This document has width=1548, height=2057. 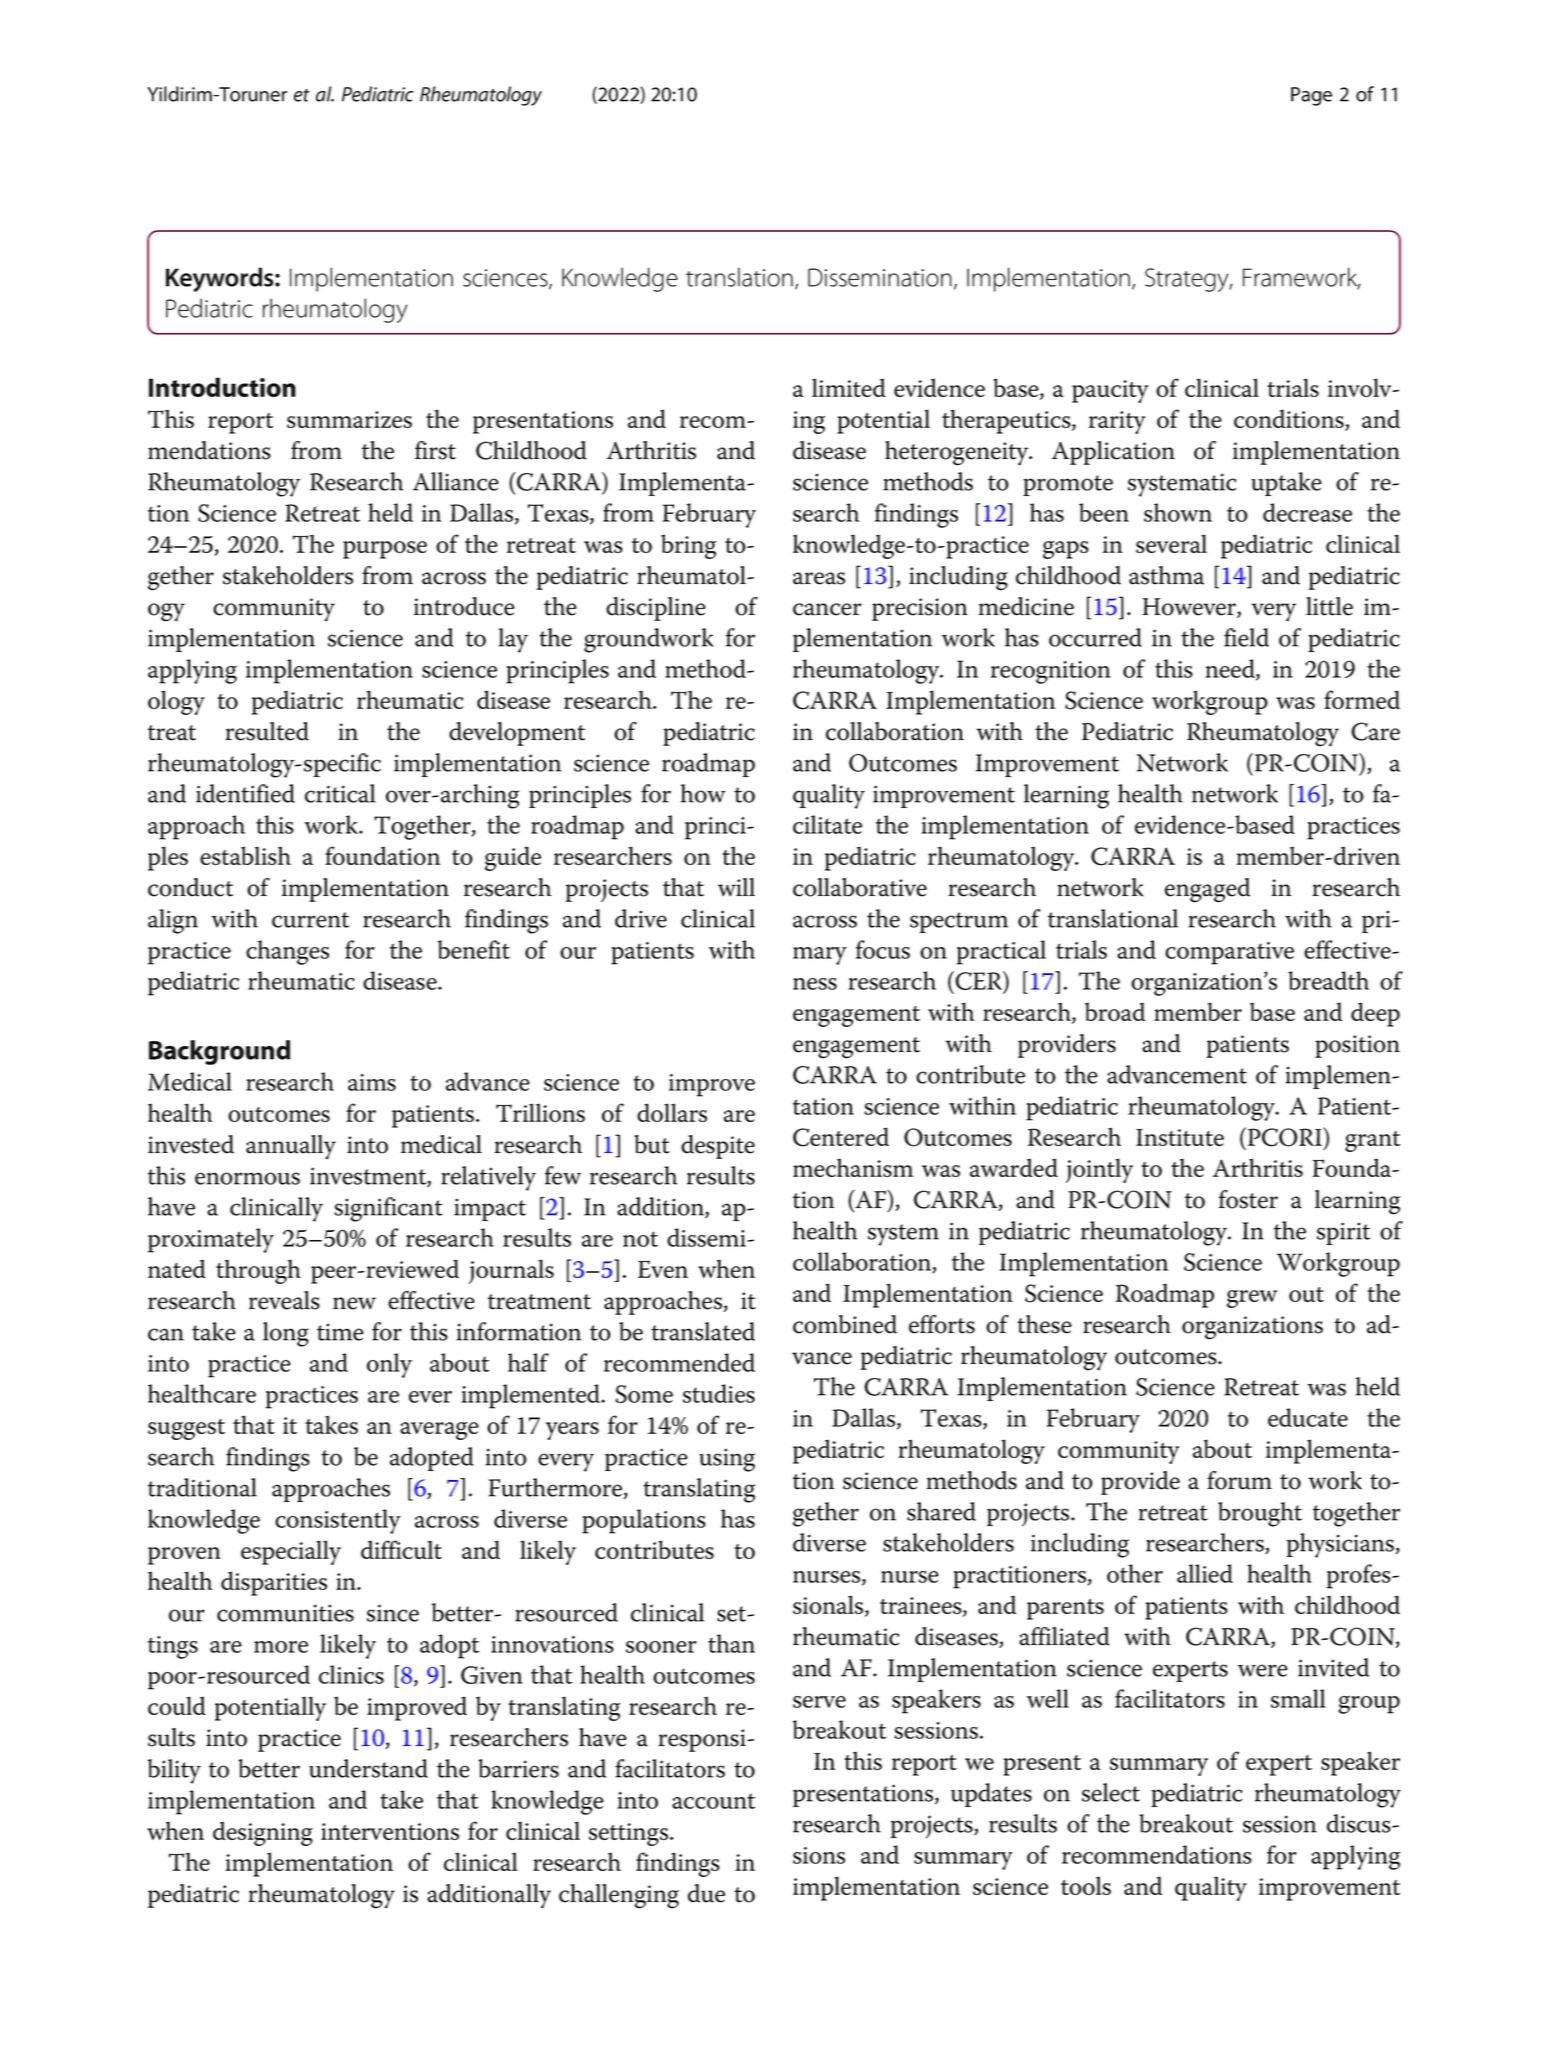 I want to click on purpose, so click(x=385, y=550).
